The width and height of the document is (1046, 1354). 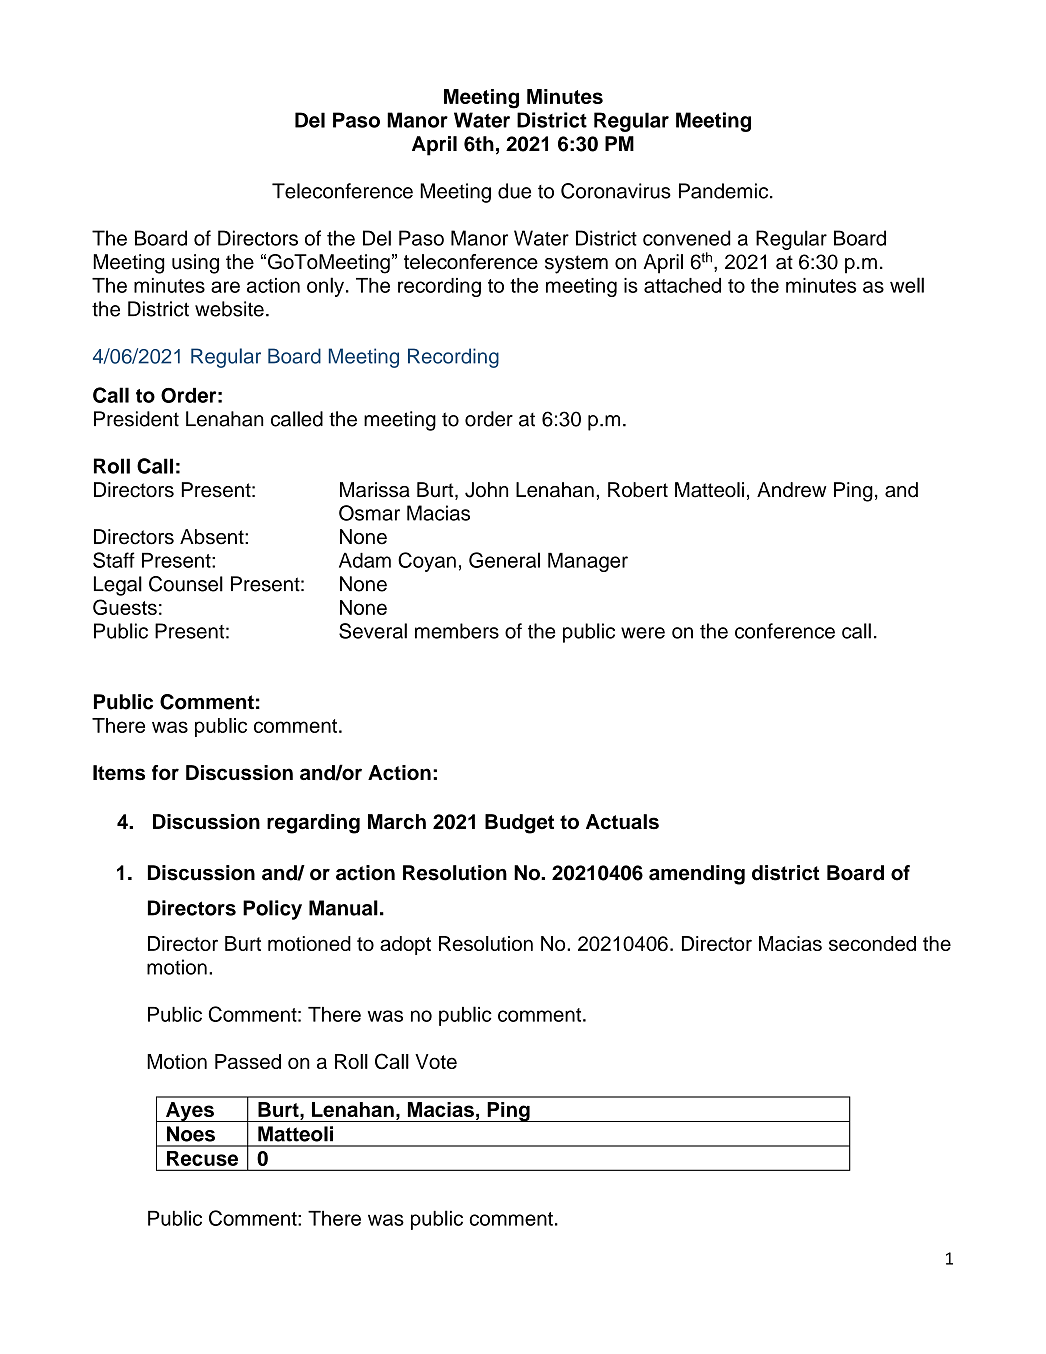 I want to click on Budget, so click(x=519, y=824).
